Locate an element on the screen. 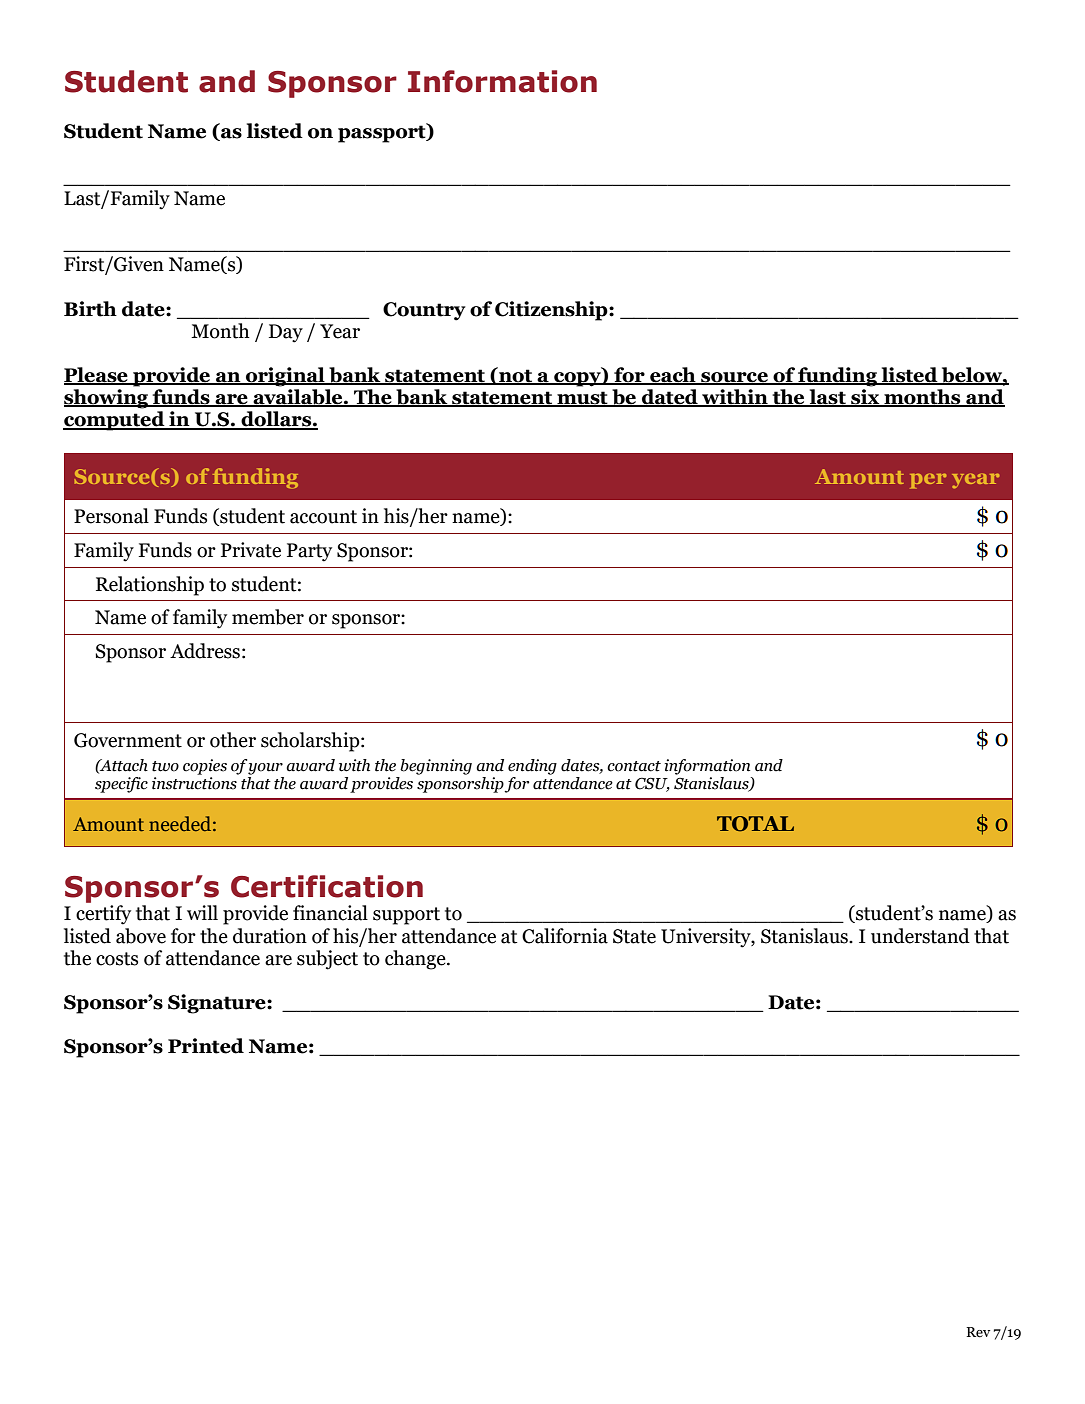 The width and height of the screenshot is (1085, 1404). six is located at coordinates (865, 398).
